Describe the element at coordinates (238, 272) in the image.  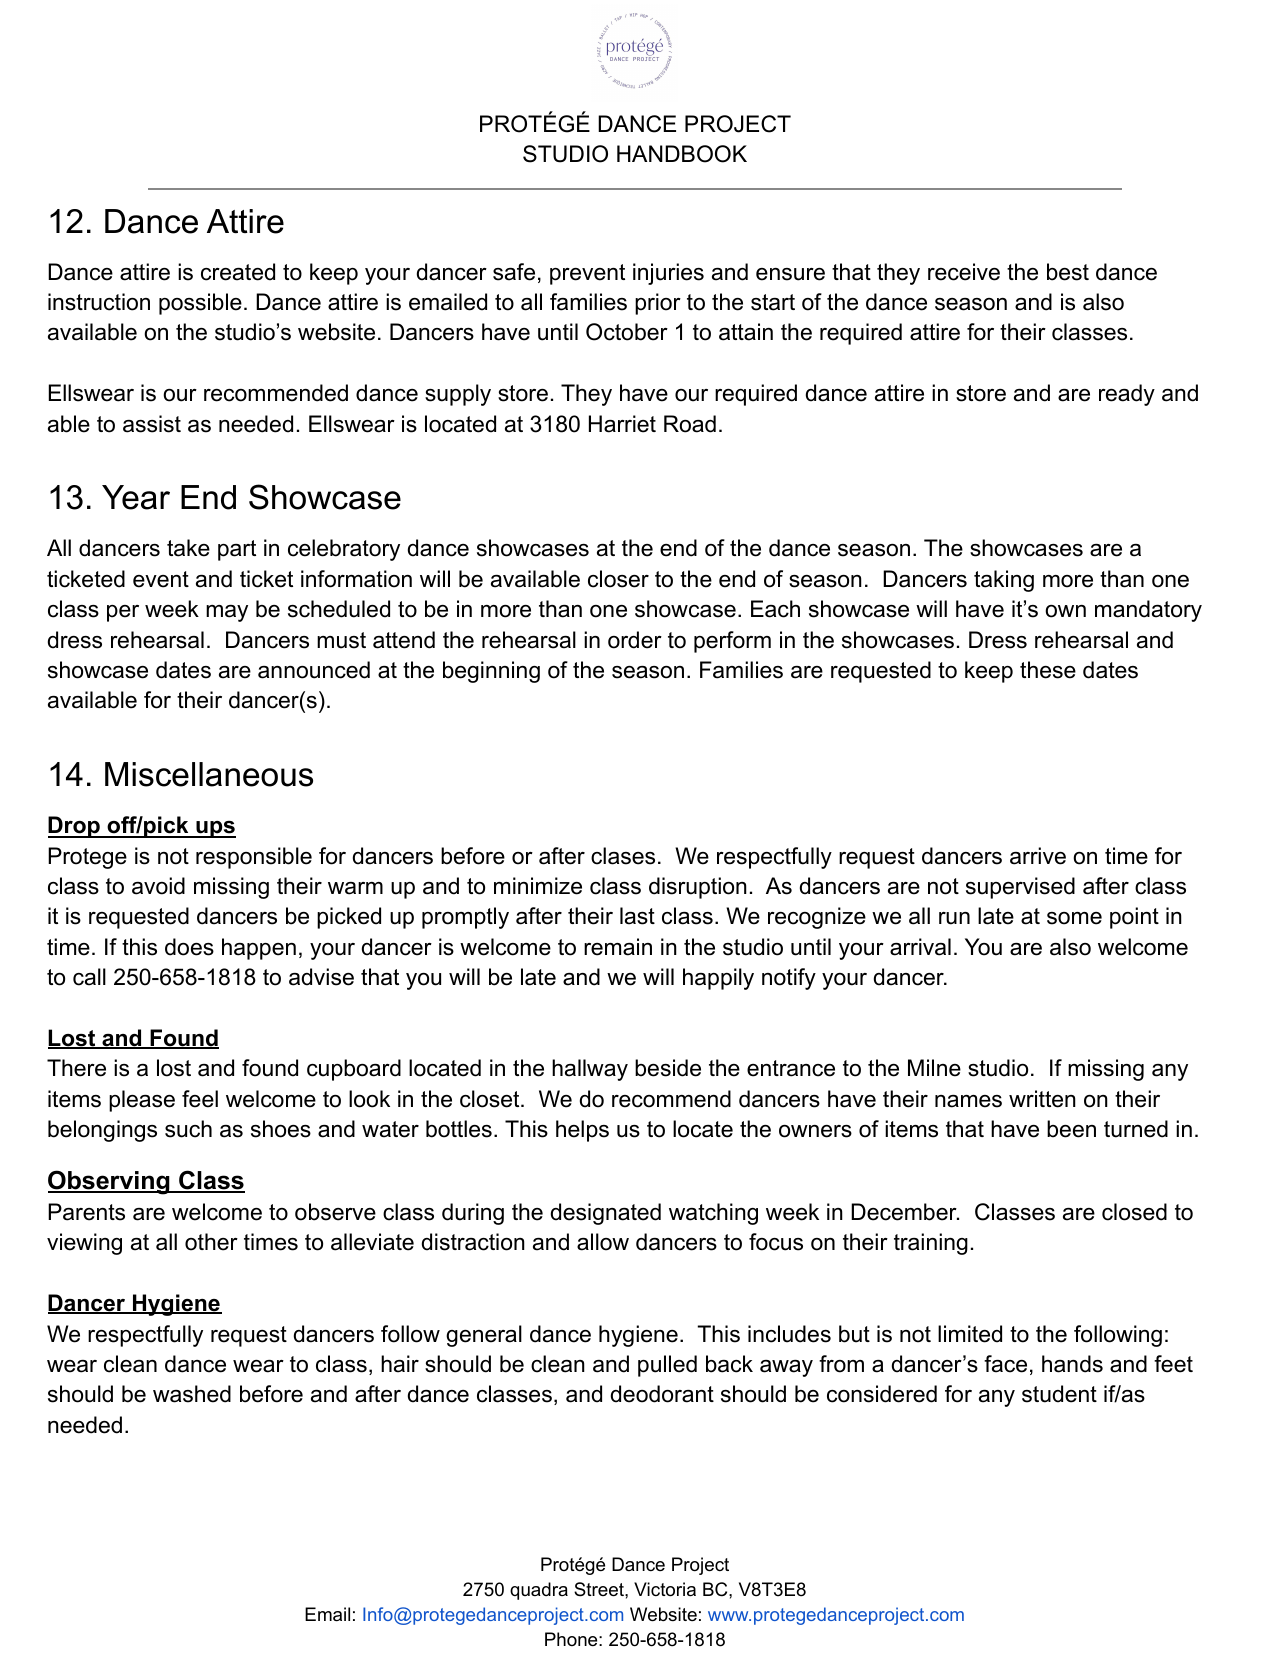
I see `created` at that location.
